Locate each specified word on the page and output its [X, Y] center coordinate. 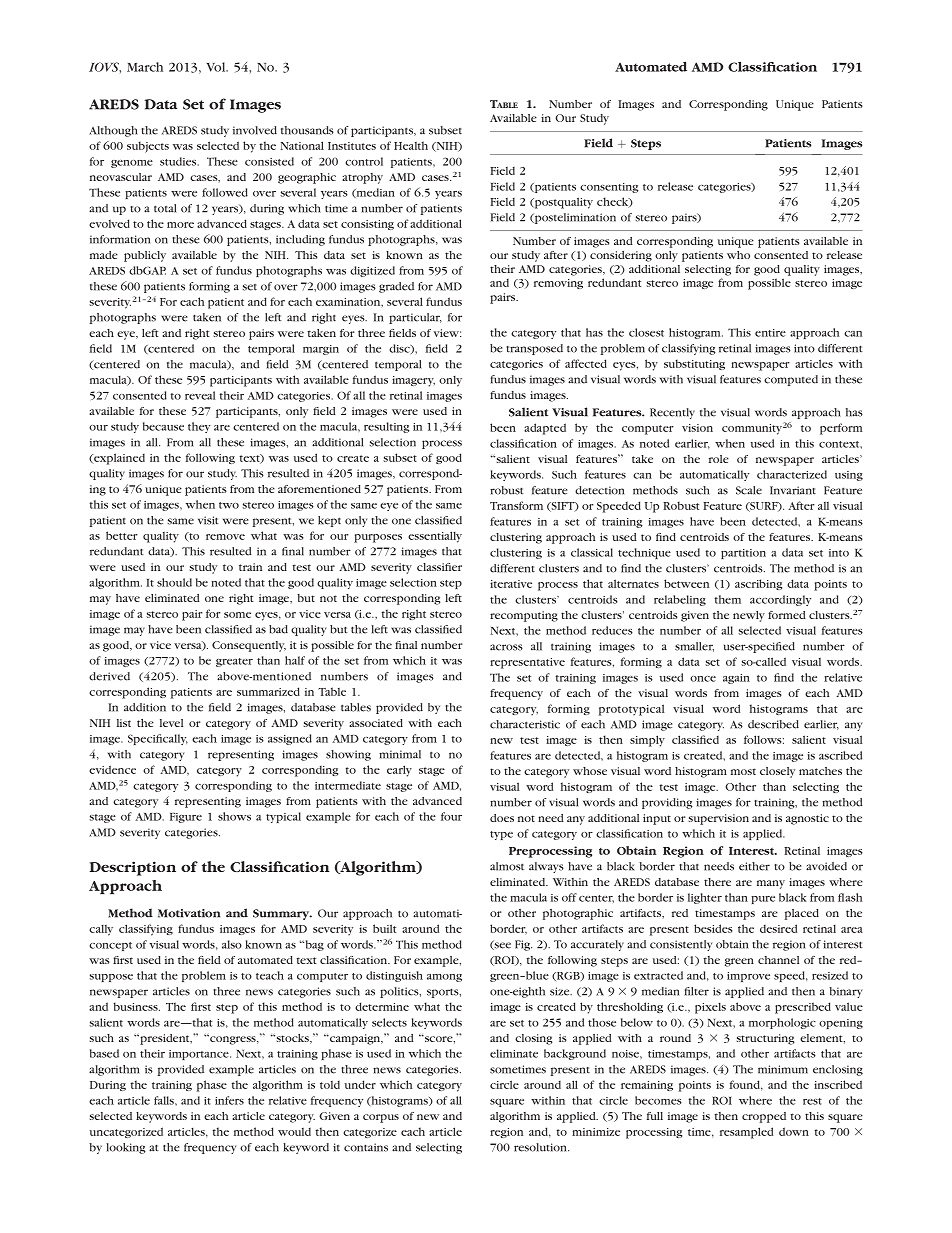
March [145, 67]
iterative [511, 584]
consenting [609, 188]
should [174, 582]
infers [229, 1100]
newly [749, 616]
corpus [381, 1118]
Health [411, 145]
